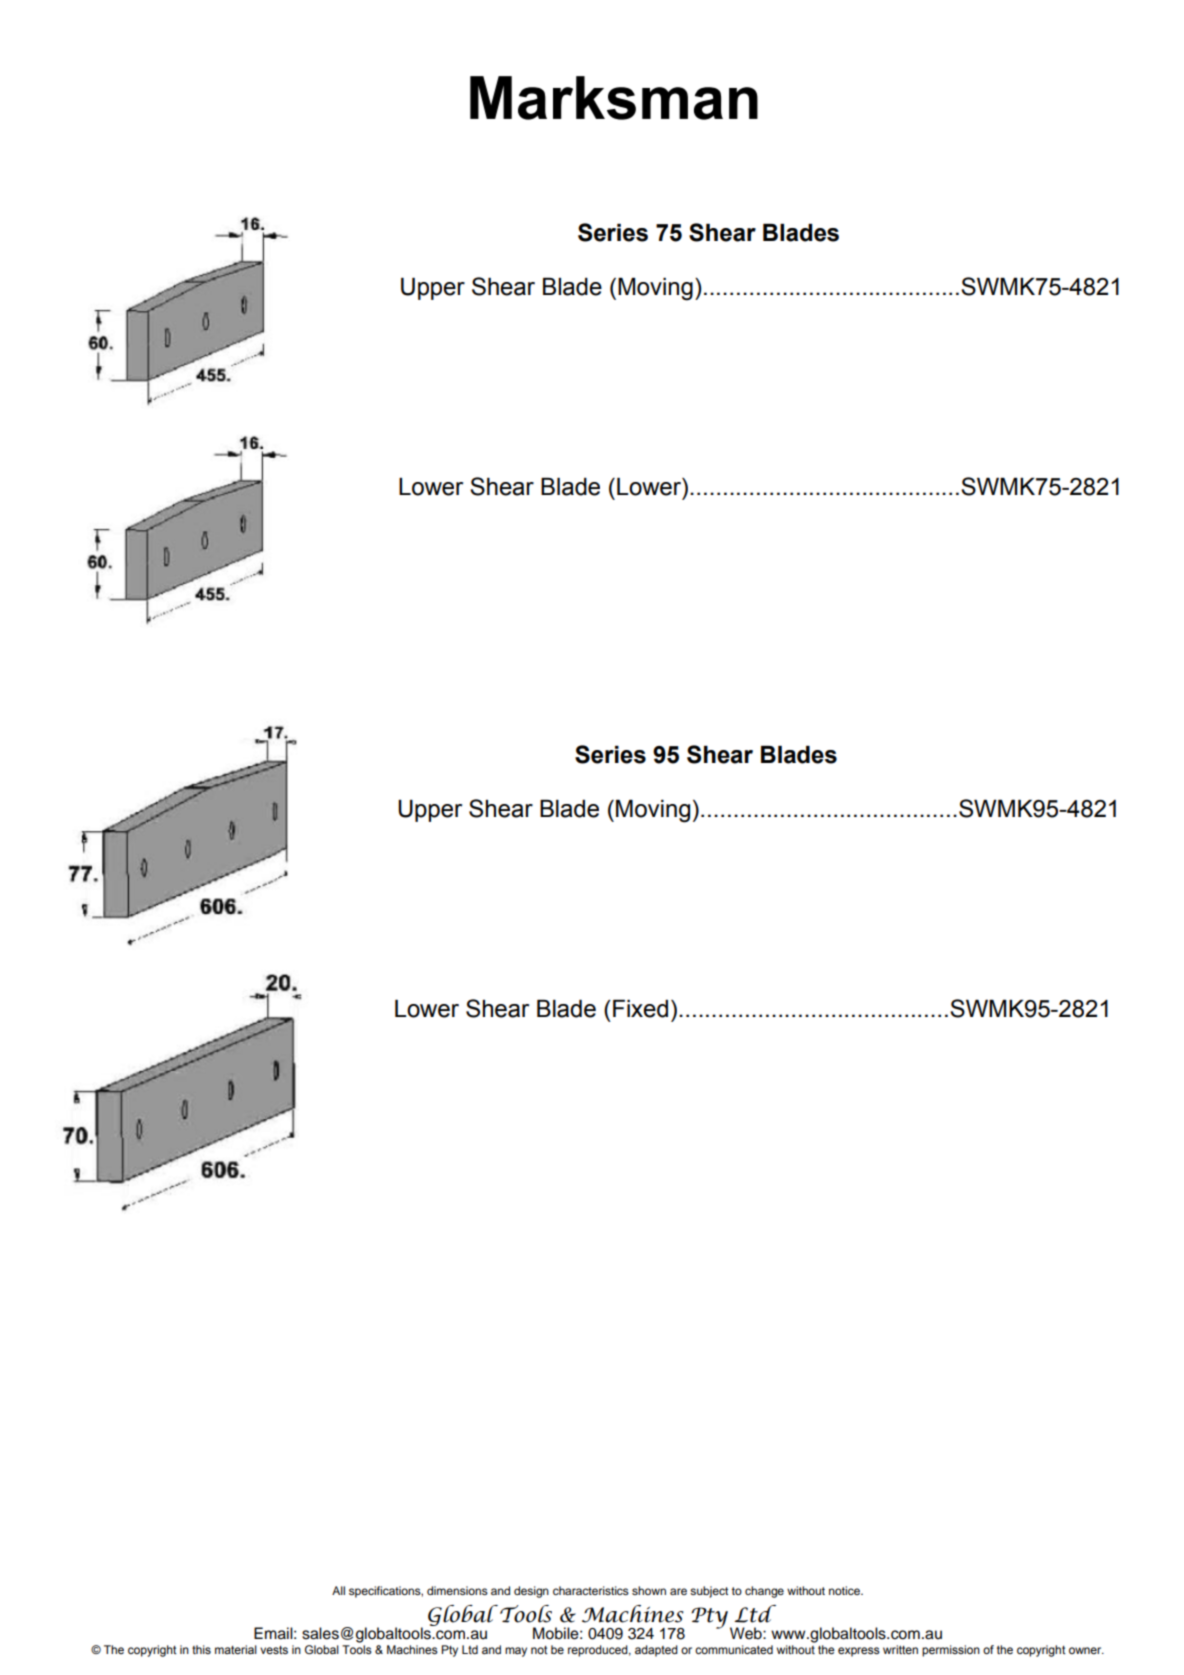 This page has height=1675, width=1184. What do you see at coordinates (764, 1592) in the page?
I see `change` at bounding box center [764, 1592].
